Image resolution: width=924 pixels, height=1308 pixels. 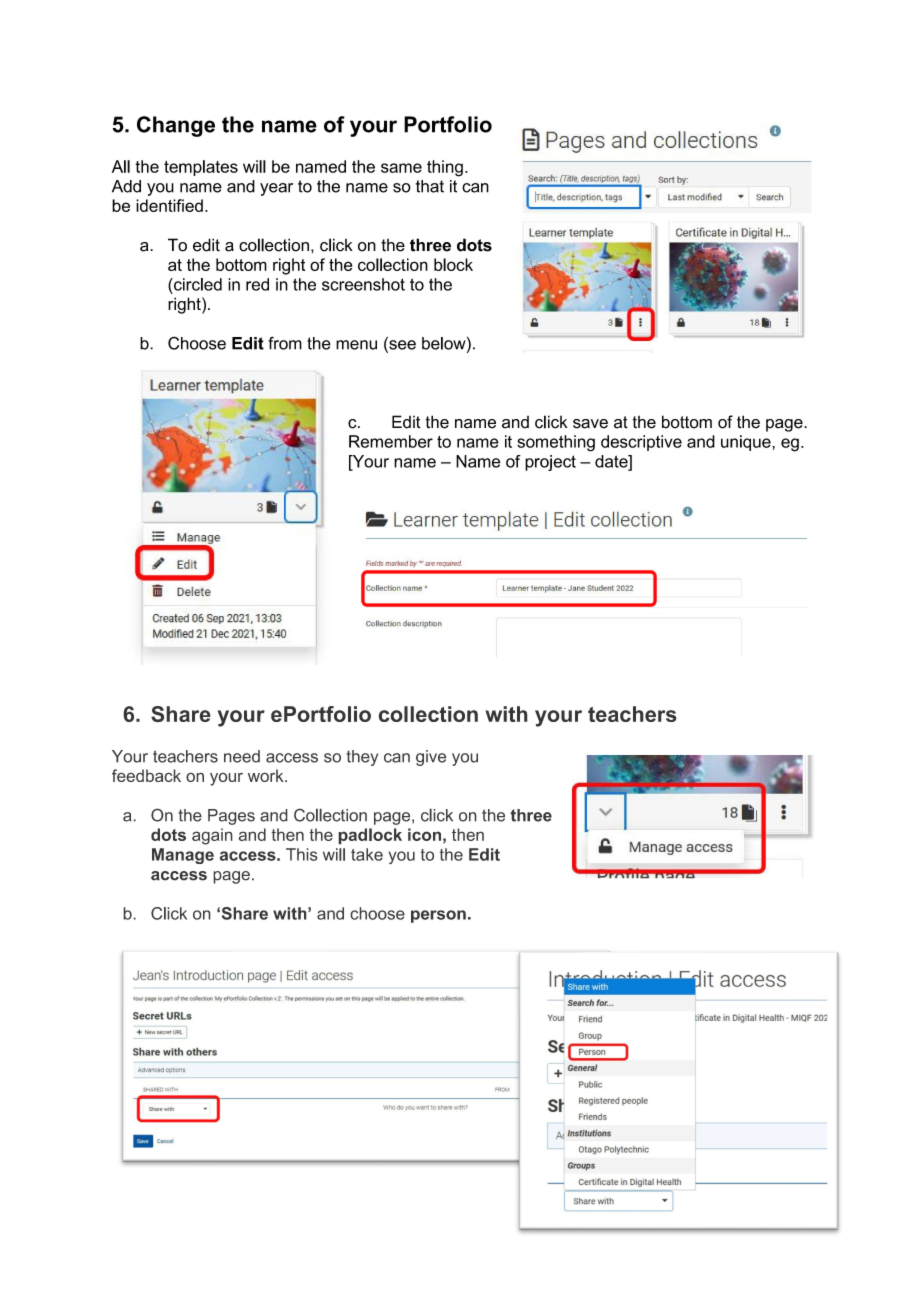 What do you see at coordinates (201, 168) in the screenshot?
I see `templates` at bounding box center [201, 168].
